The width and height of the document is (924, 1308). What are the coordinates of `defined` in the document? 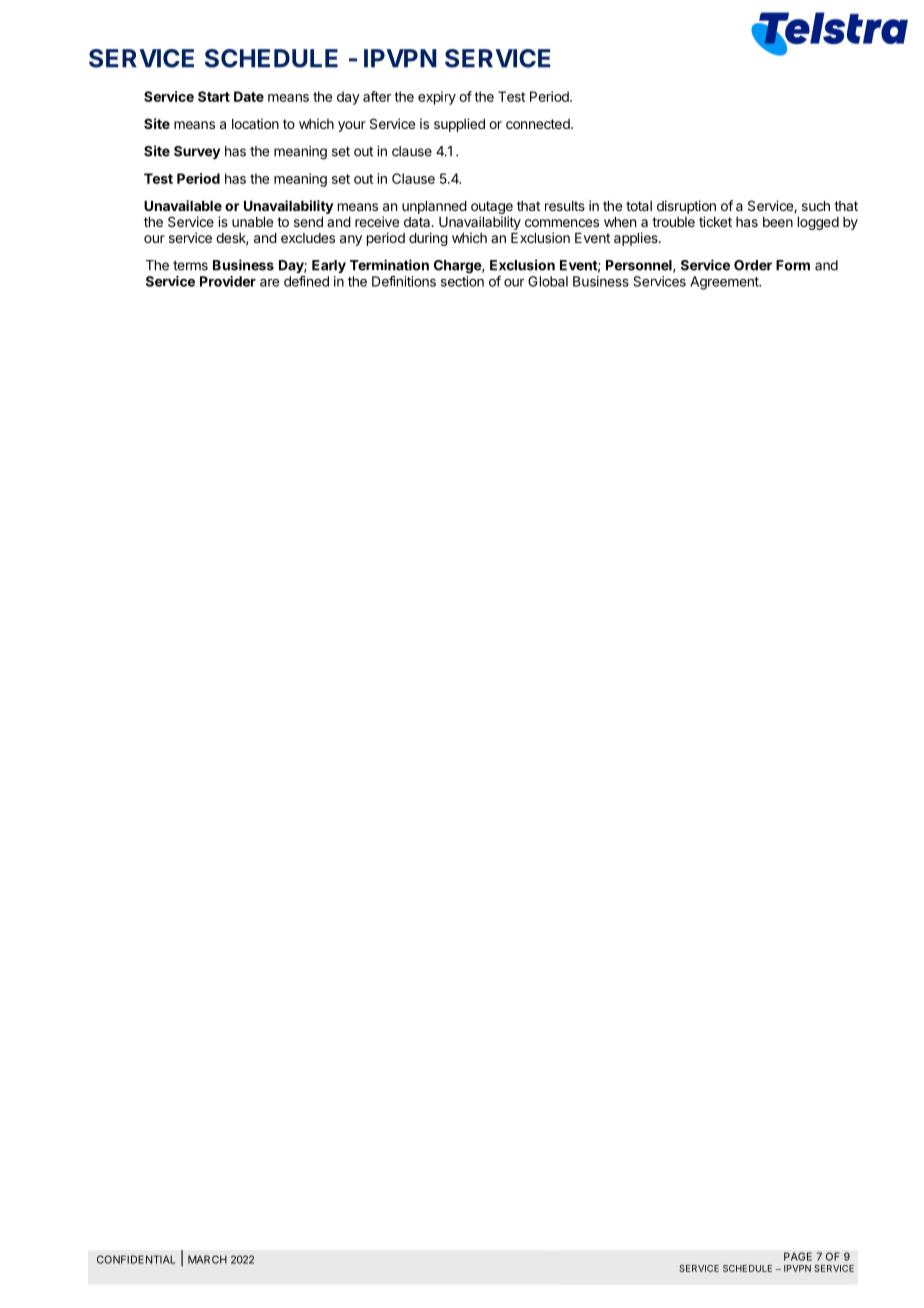 It's located at (306, 281).
